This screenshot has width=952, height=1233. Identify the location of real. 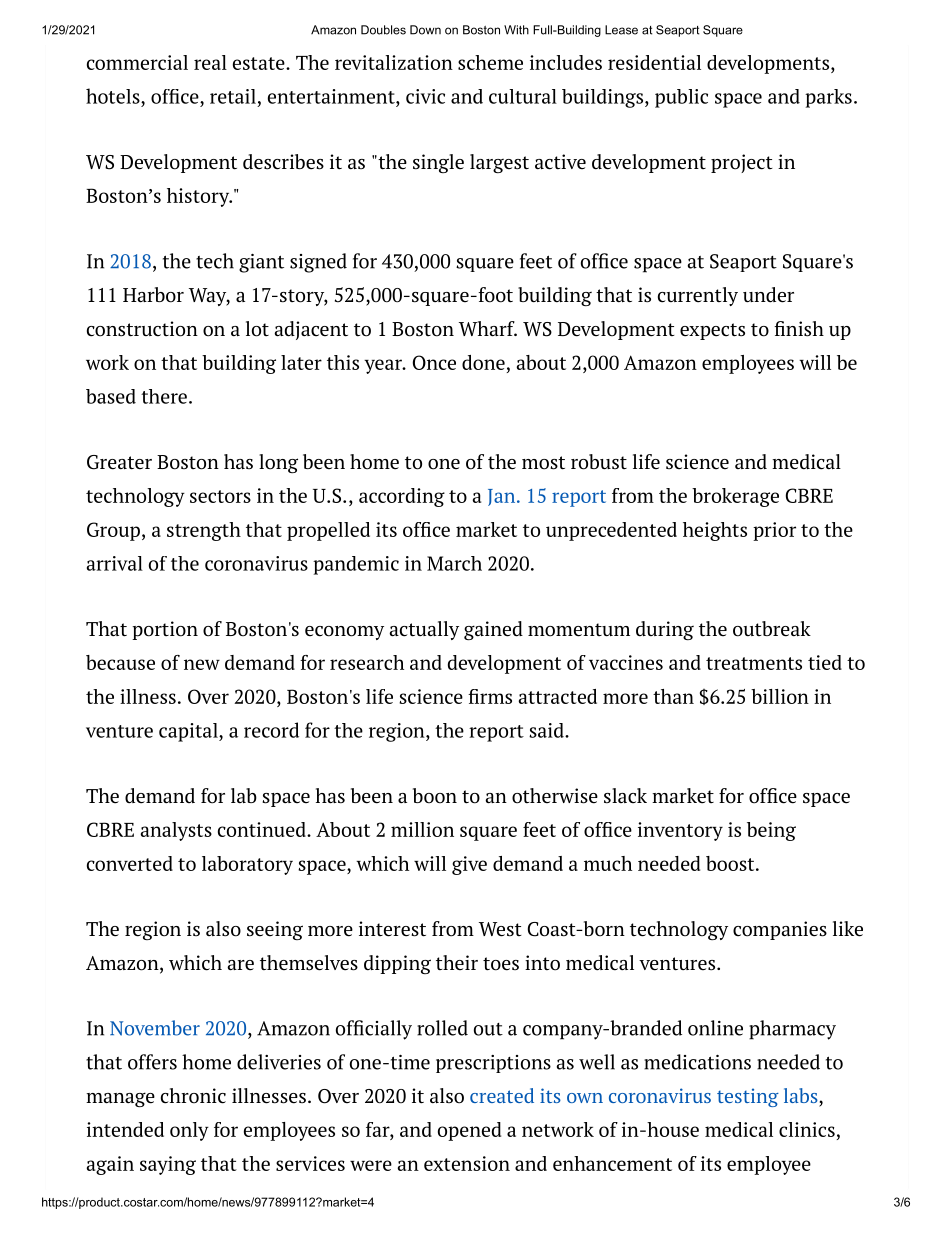
(210, 62).
